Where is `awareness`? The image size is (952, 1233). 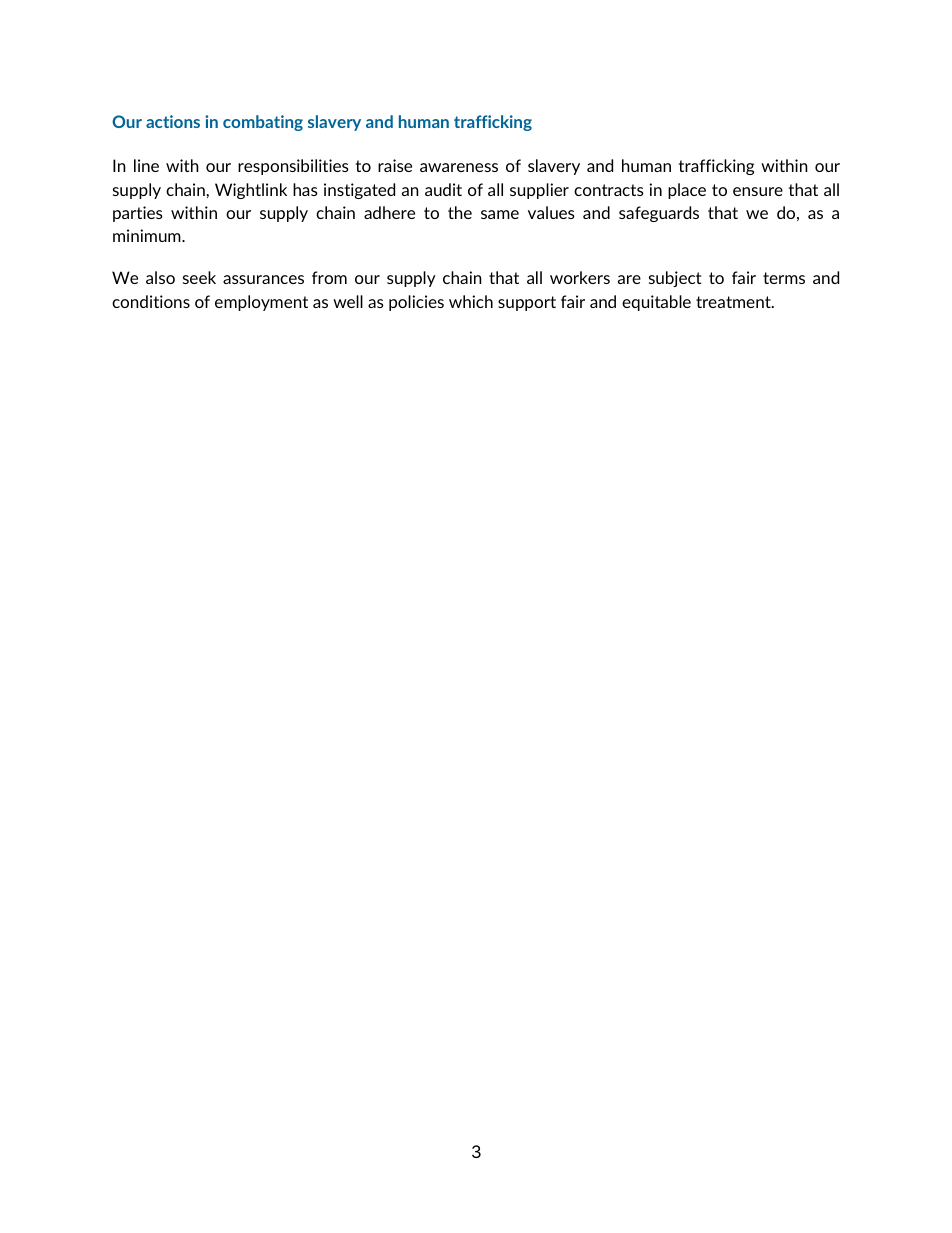 awareness is located at coordinates (459, 167).
